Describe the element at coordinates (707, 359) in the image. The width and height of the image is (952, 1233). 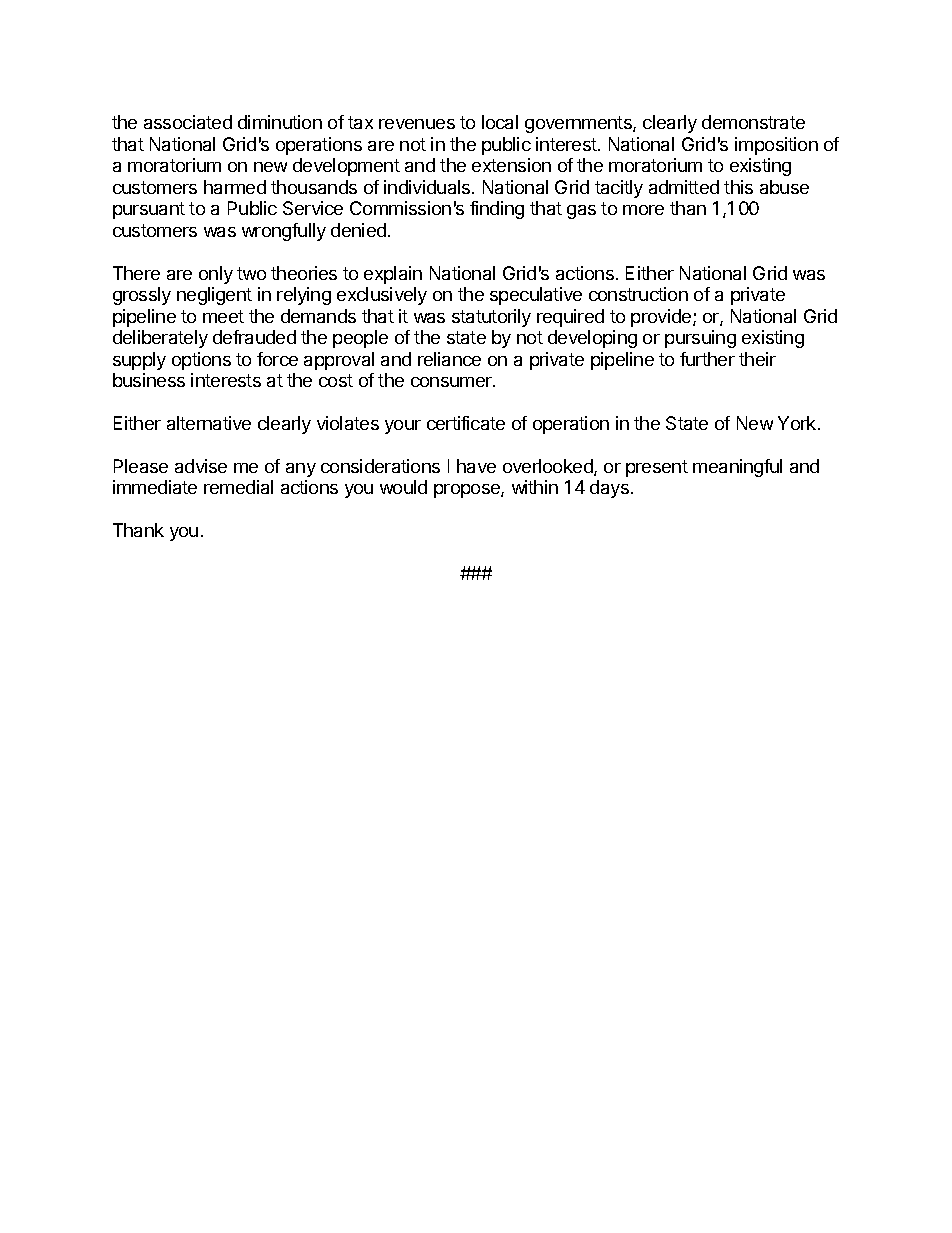
I see `further` at that location.
